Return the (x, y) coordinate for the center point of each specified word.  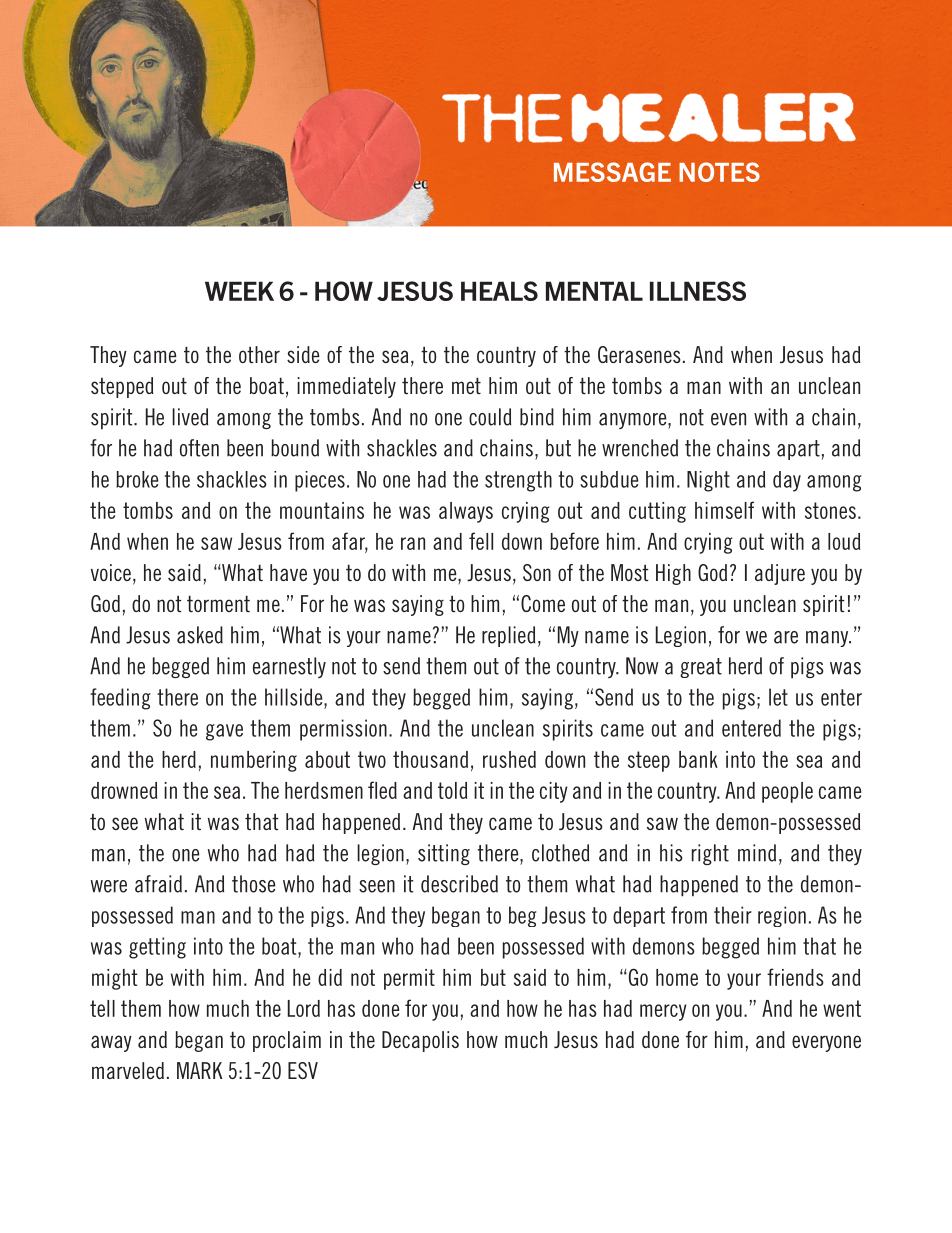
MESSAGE (612, 172)
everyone (826, 1043)
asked (200, 635)
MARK (200, 1070)
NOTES (719, 172)
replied (508, 636)
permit (409, 979)
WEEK (239, 291)
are (786, 637)
